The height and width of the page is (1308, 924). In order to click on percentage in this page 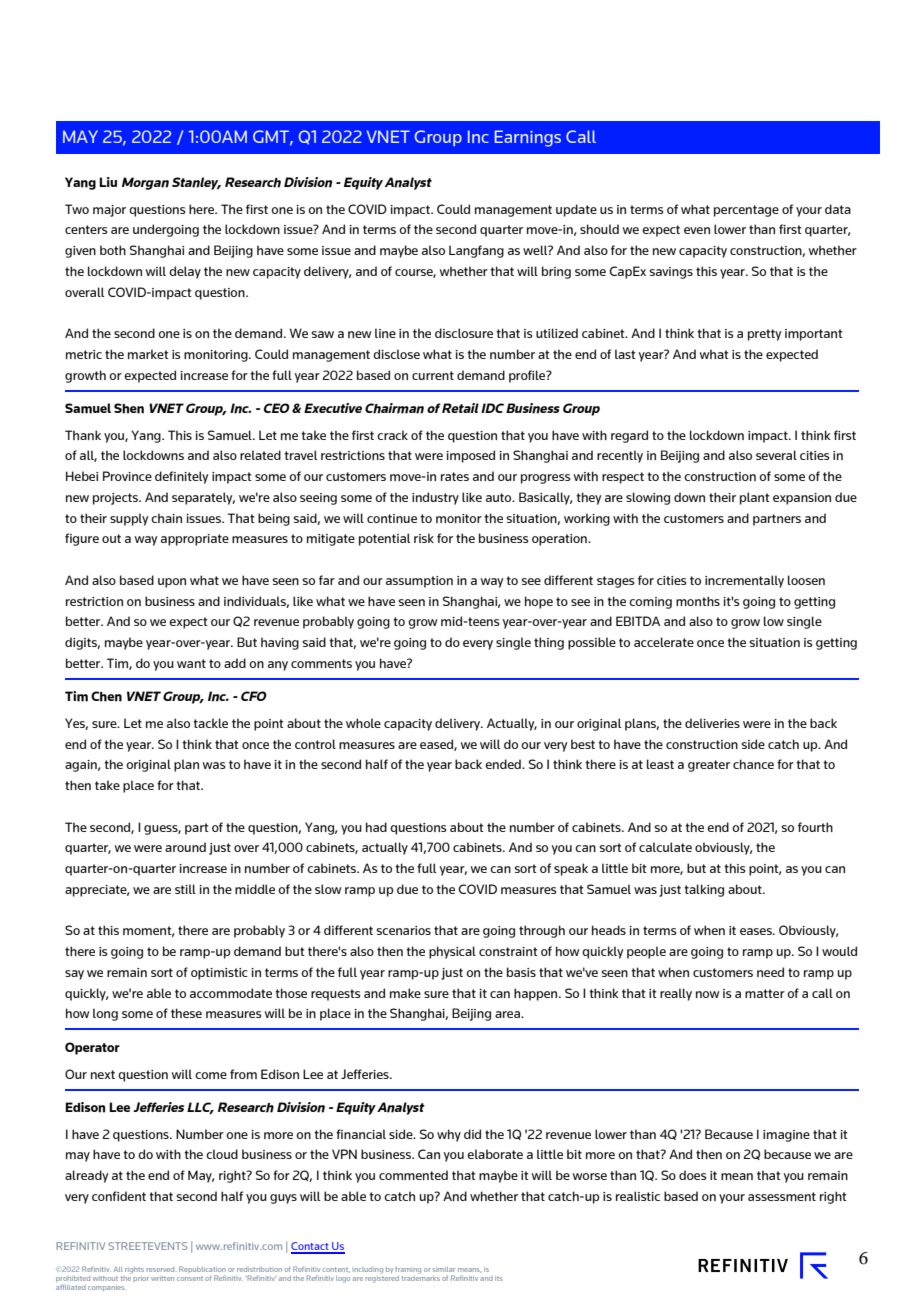, I will do `click(746, 211)`.
